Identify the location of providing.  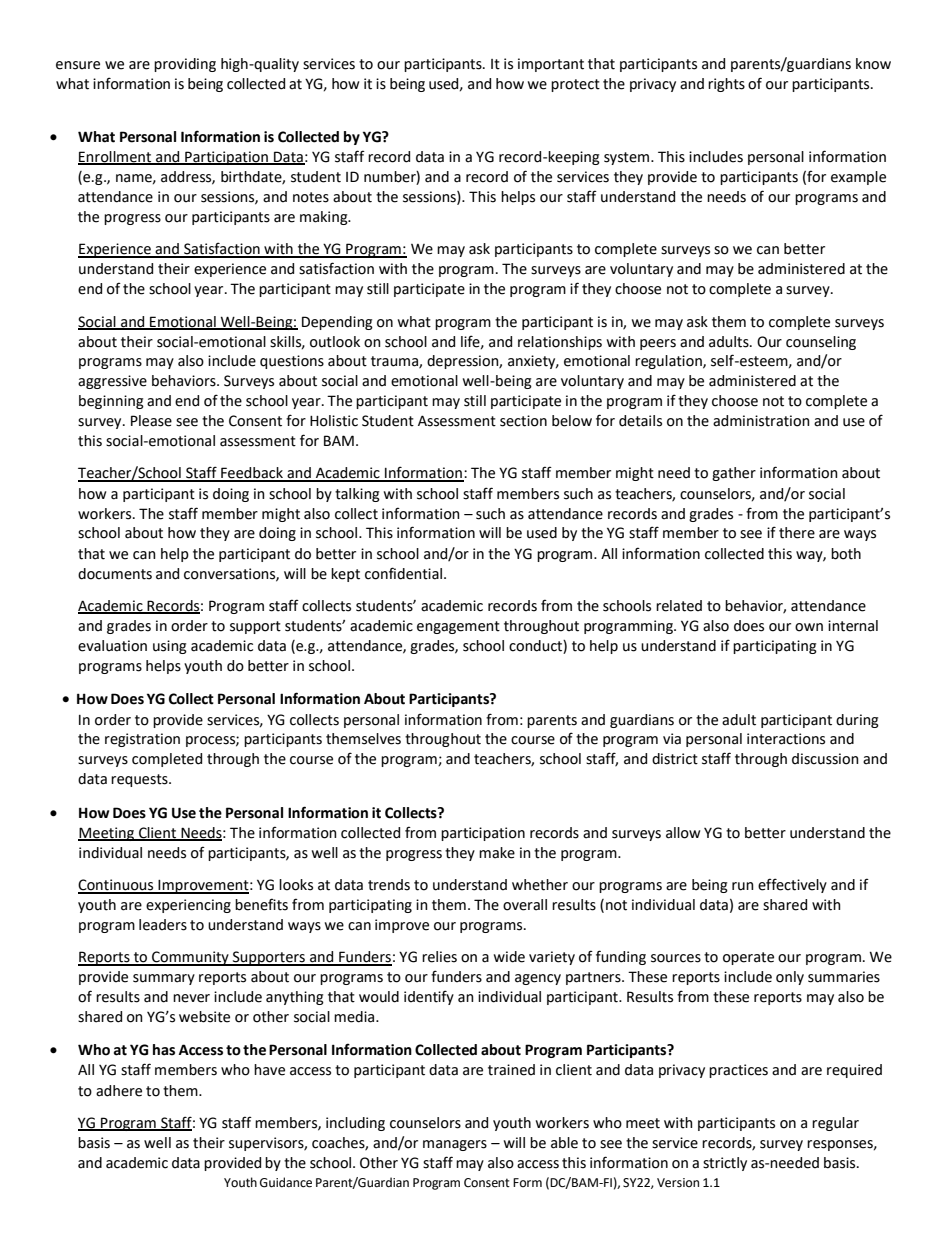
(185, 65).
